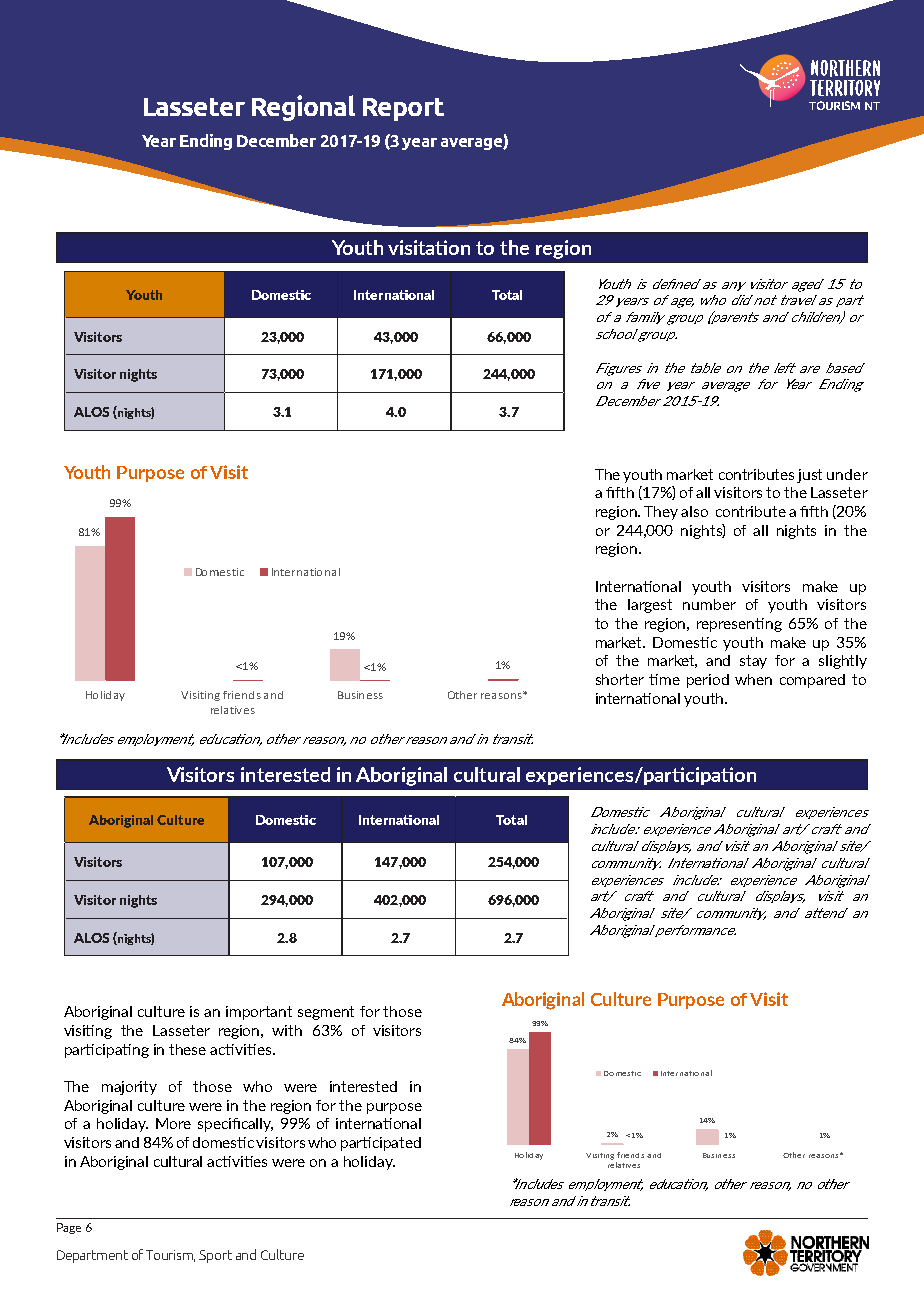  Describe the element at coordinates (215, 1256) in the image. I see `Sport` at that location.
